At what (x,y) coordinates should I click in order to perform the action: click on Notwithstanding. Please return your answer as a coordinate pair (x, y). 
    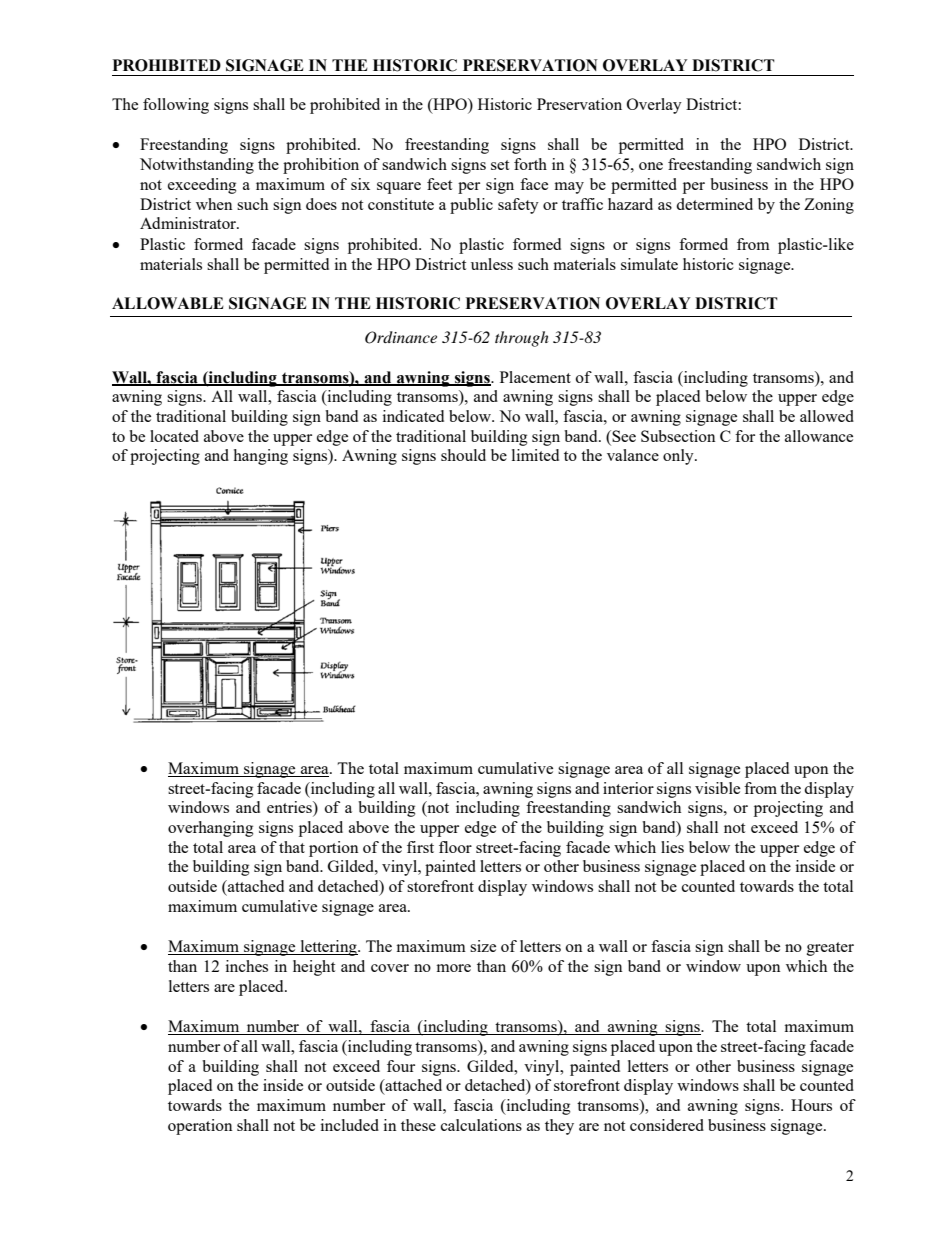
    Looking at the image, I should click on (197, 166).
